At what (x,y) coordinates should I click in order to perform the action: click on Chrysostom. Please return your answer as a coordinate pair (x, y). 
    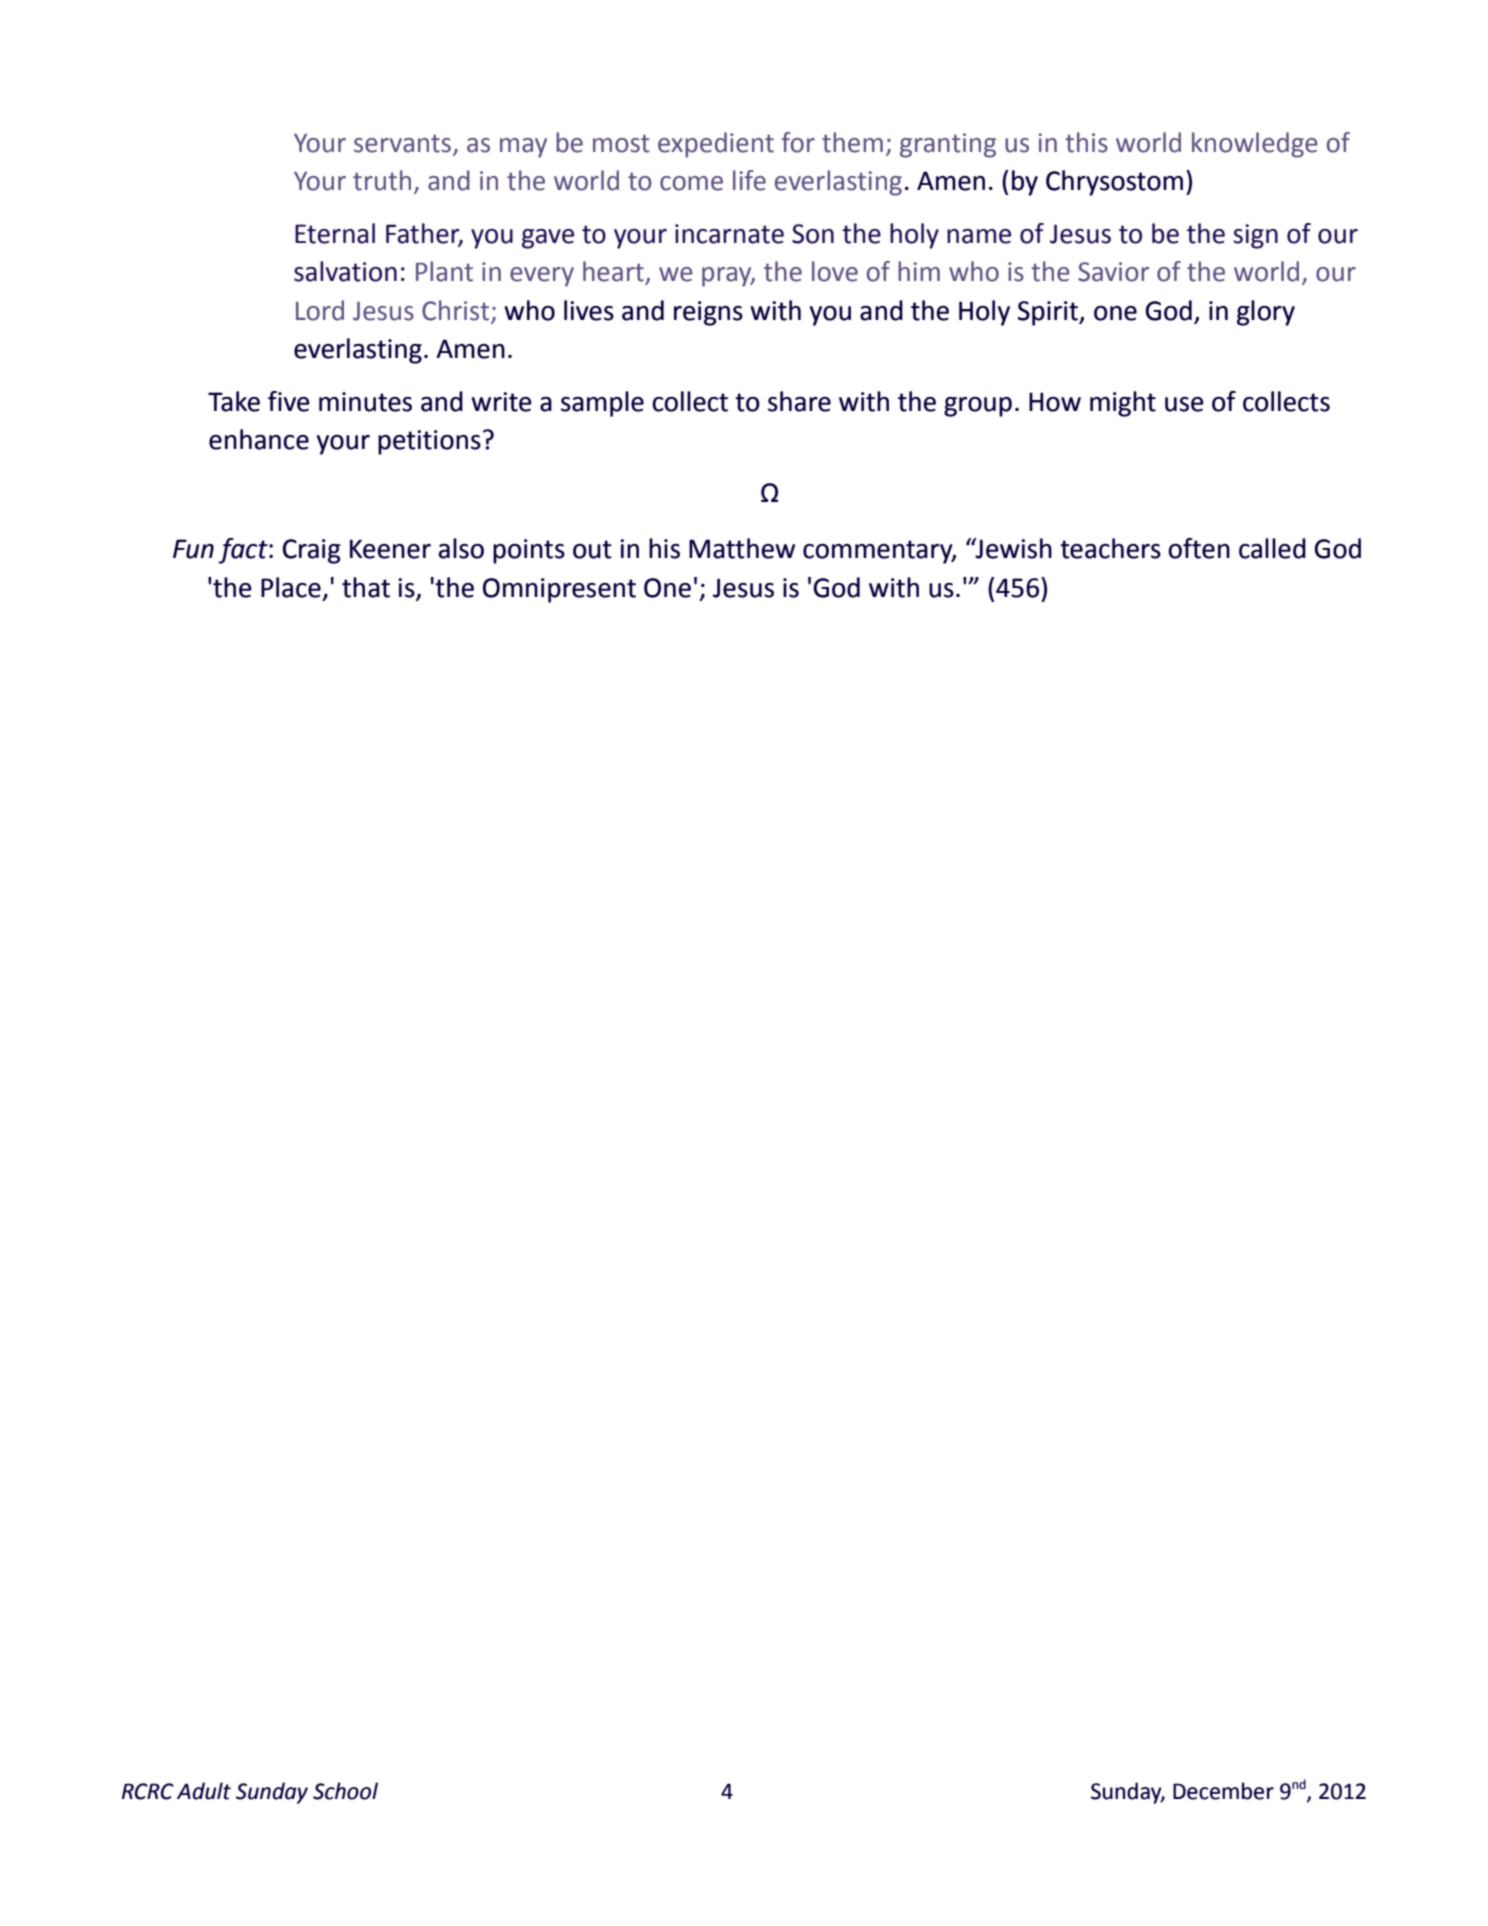
    Looking at the image, I should click on (1114, 183).
